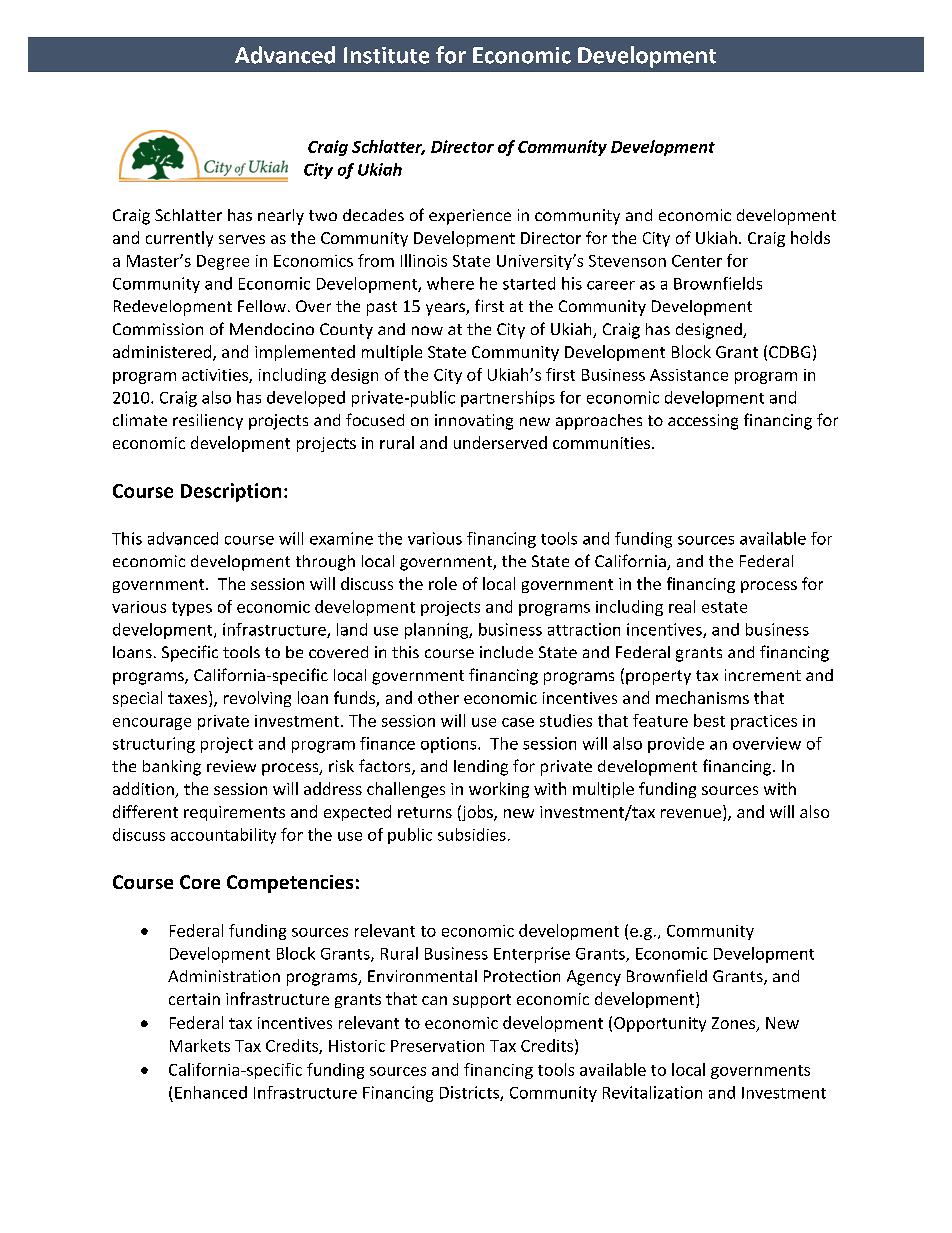 Image resolution: width=952 pixels, height=1233 pixels. I want to click on Institute, so click(386, 55).
